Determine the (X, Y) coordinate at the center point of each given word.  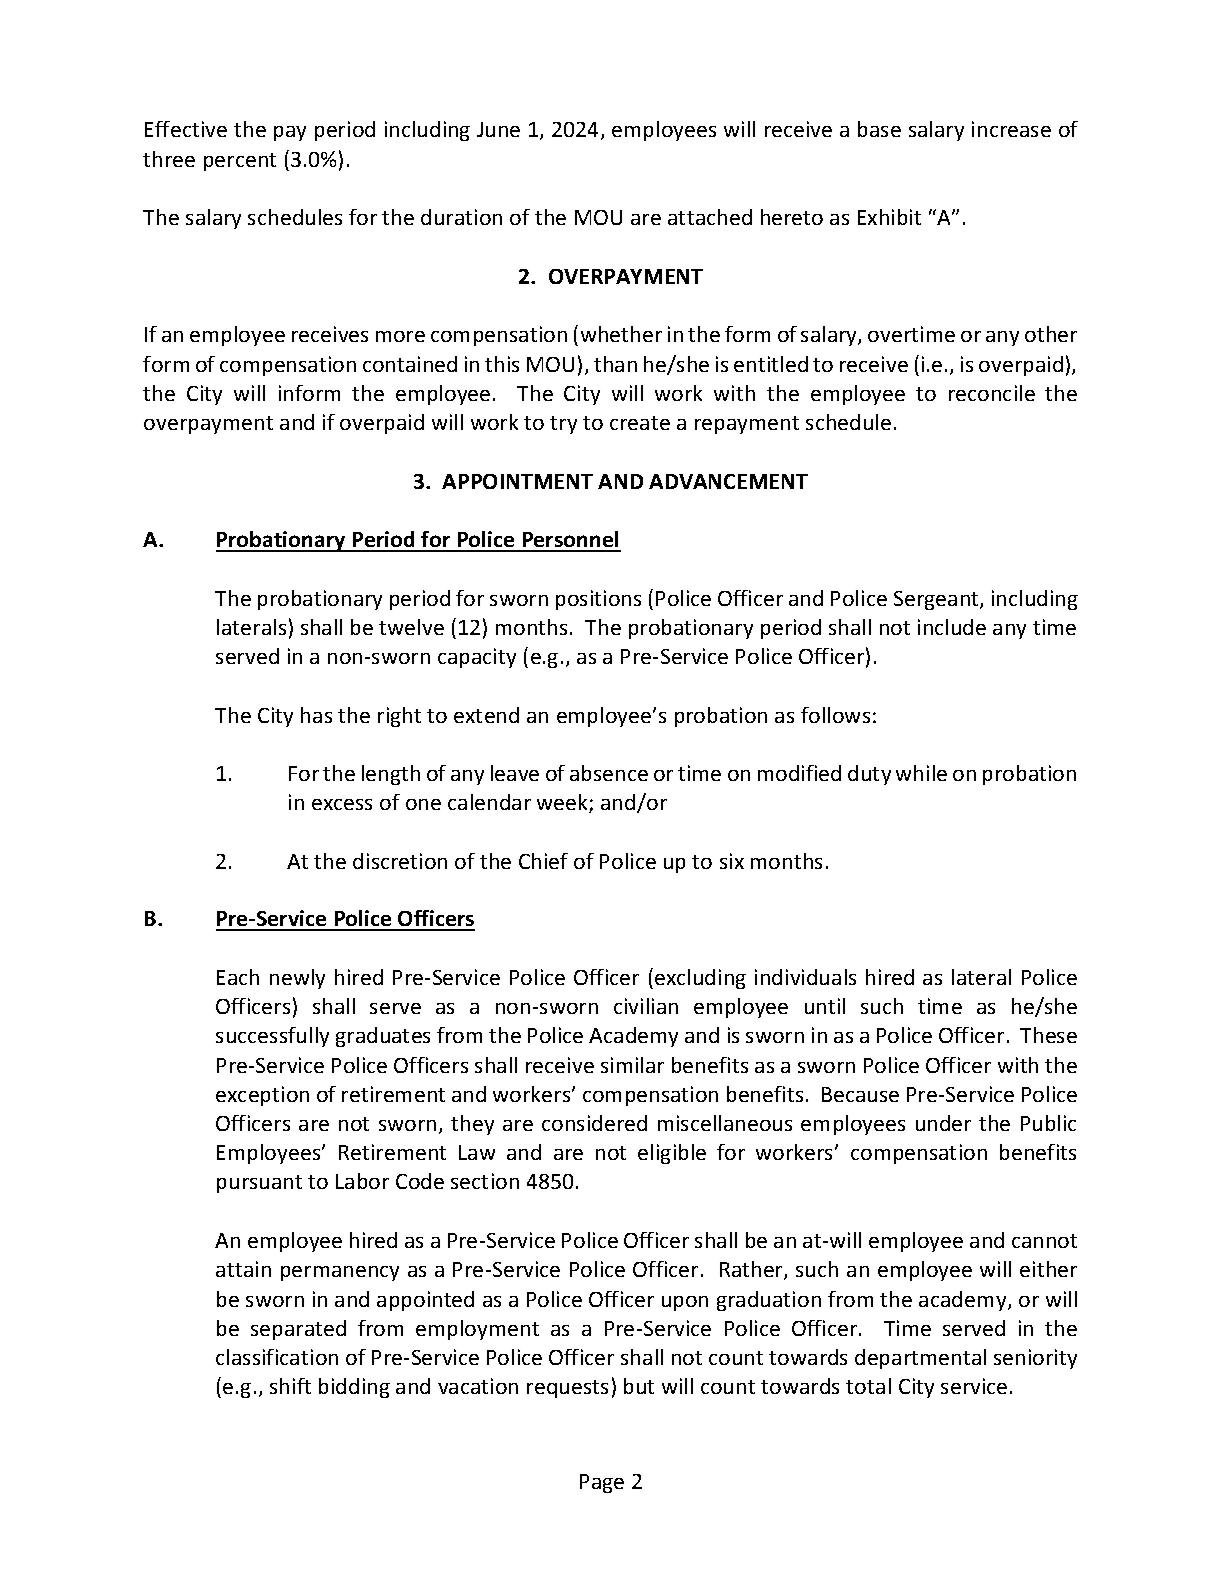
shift (290, 1386)
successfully (272, 1037)
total (868, 1386)
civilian (646, 1006)
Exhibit (889, 217)
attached (710, 217)
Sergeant (937, 600)
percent (240, 162)
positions (598, 600)
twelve (411, 627)
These (1048, 1035)
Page (602, 1483)
